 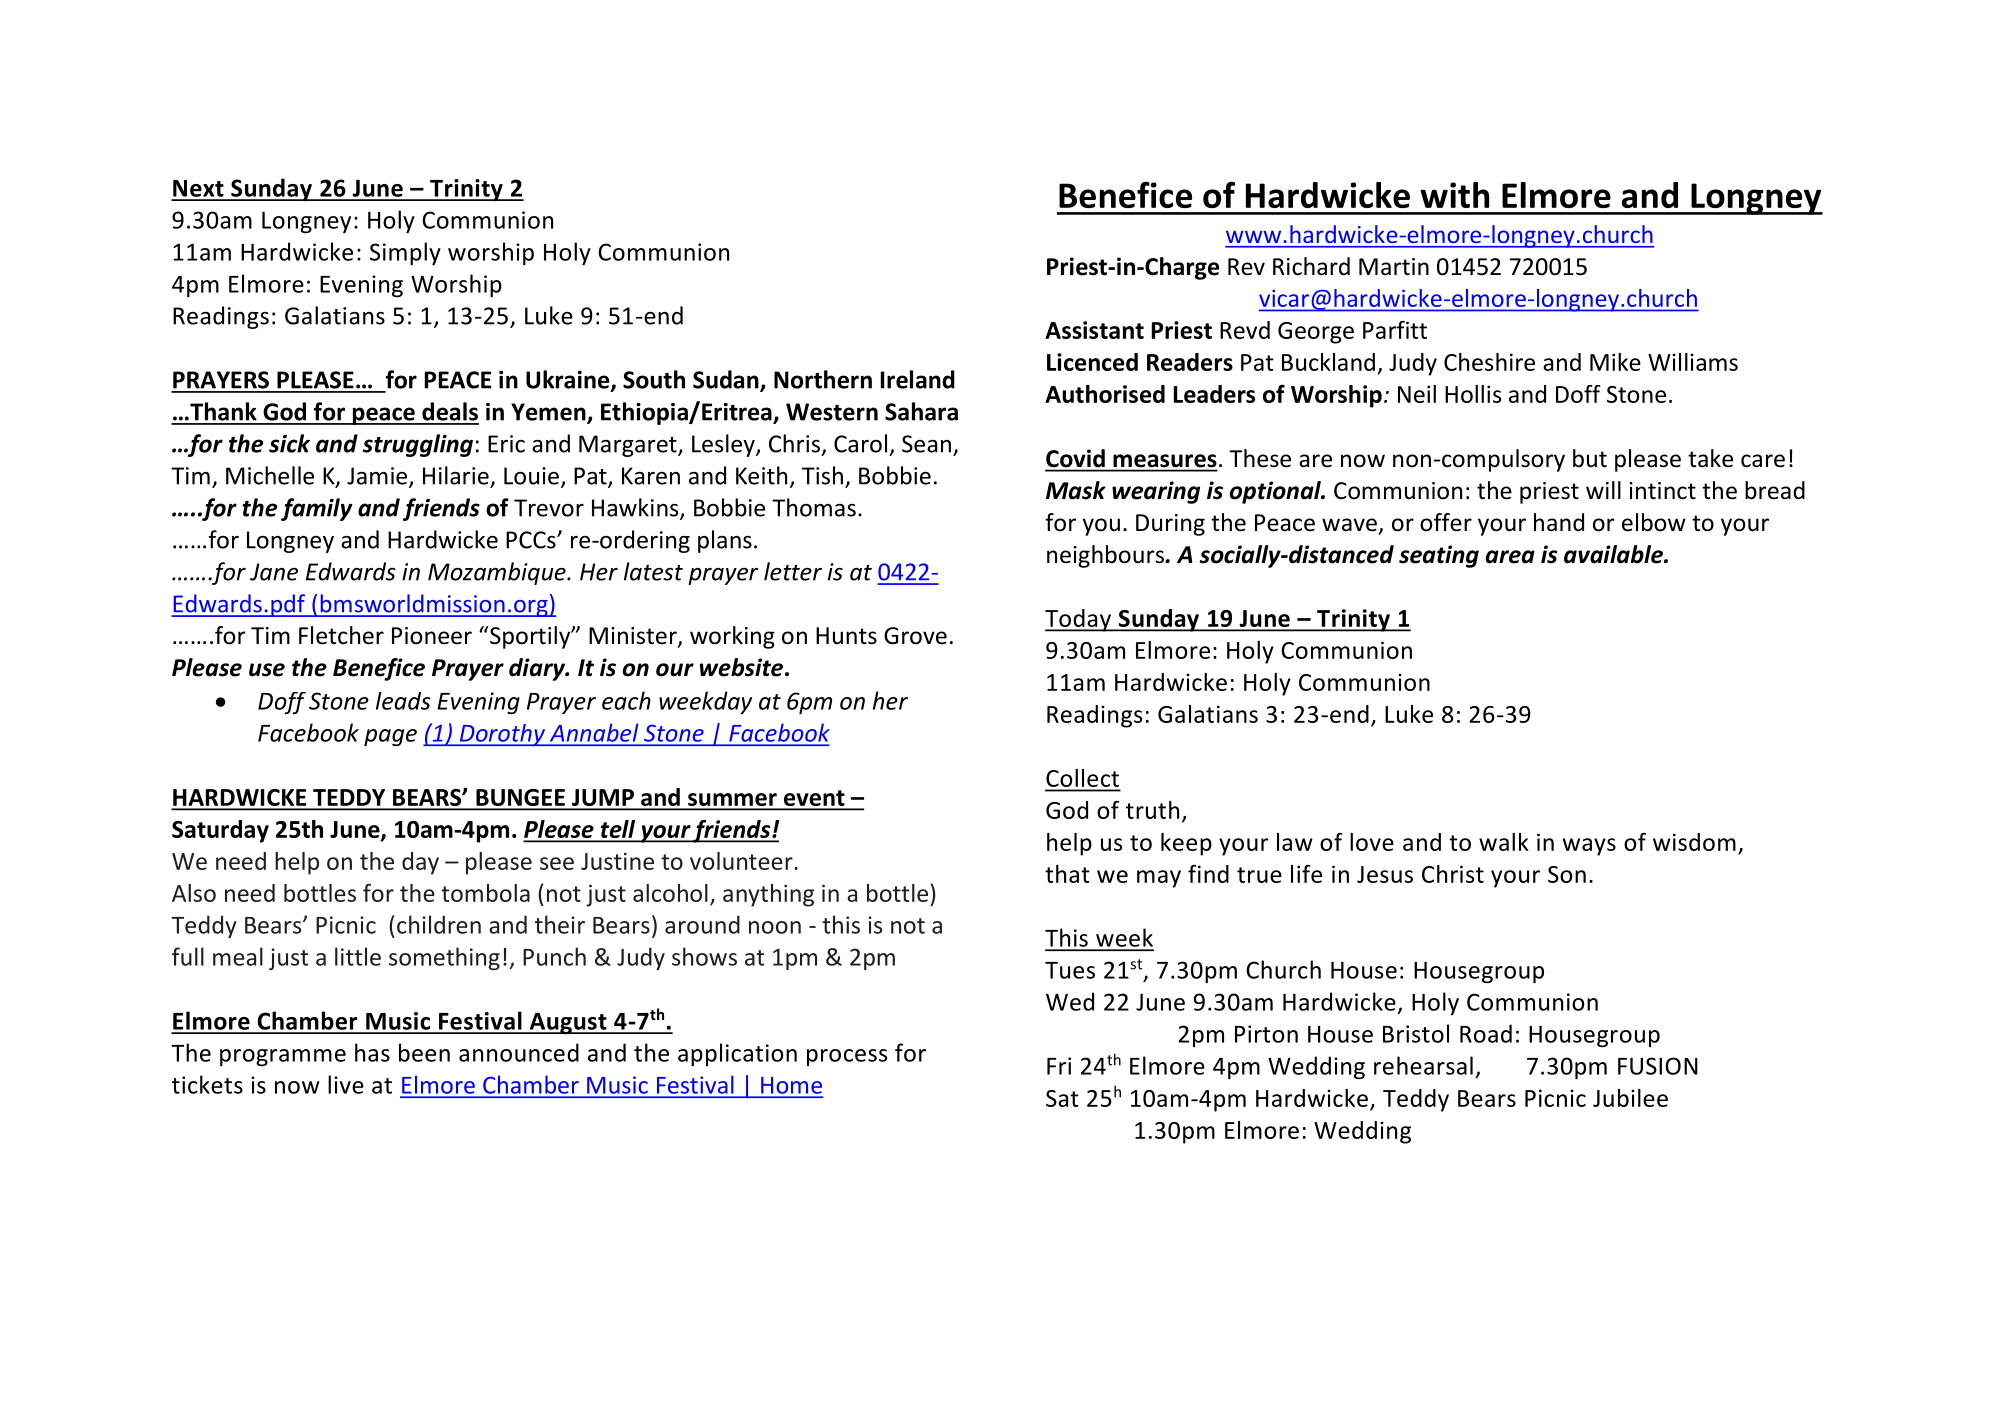 I want to click on Son, so click(x=1567, y=874).
